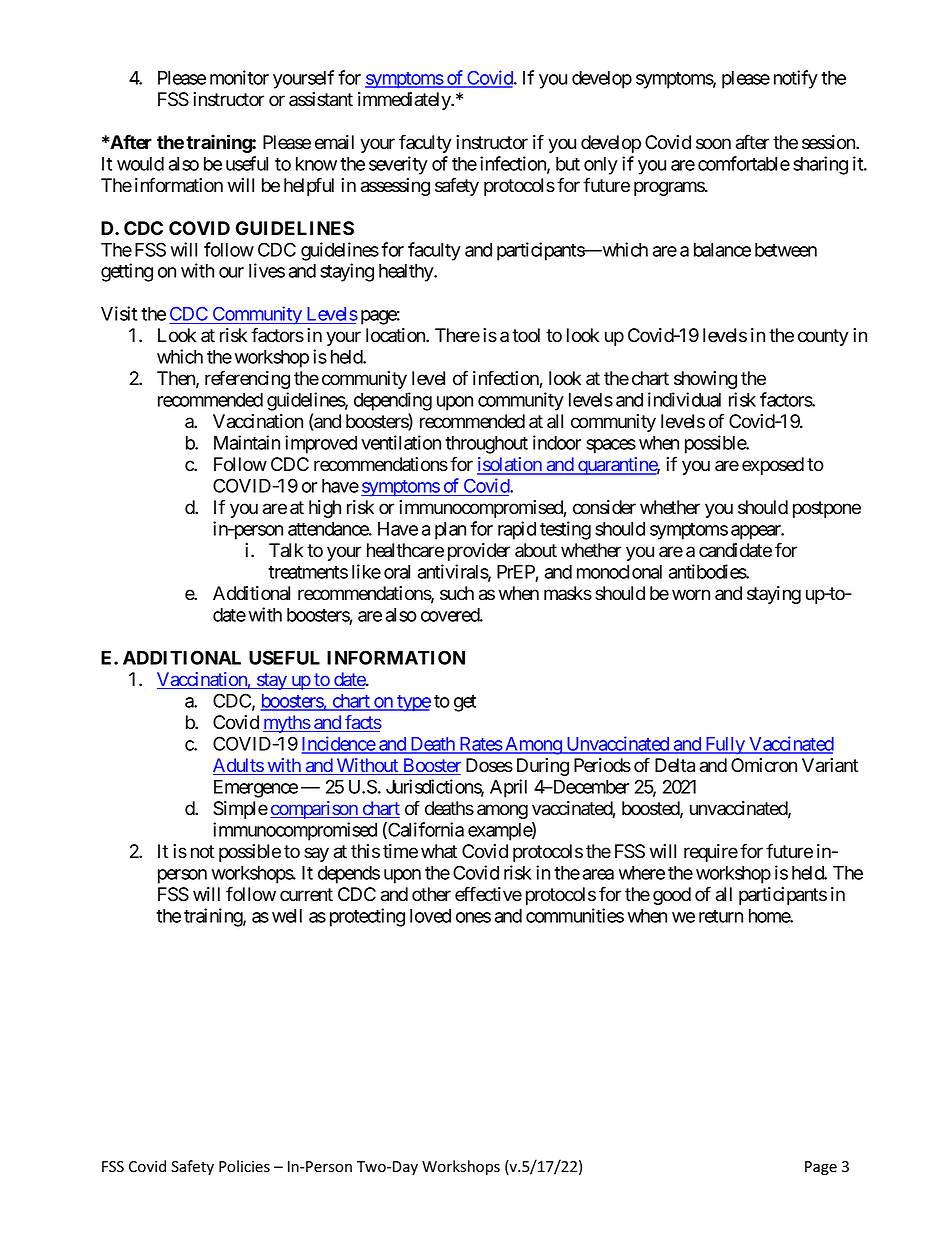 This screenshot has width=952, height=1233. What do you see at coordinates (405, 101) in the screenshot?
I see `immediately` at bounding box center [405, 101].
